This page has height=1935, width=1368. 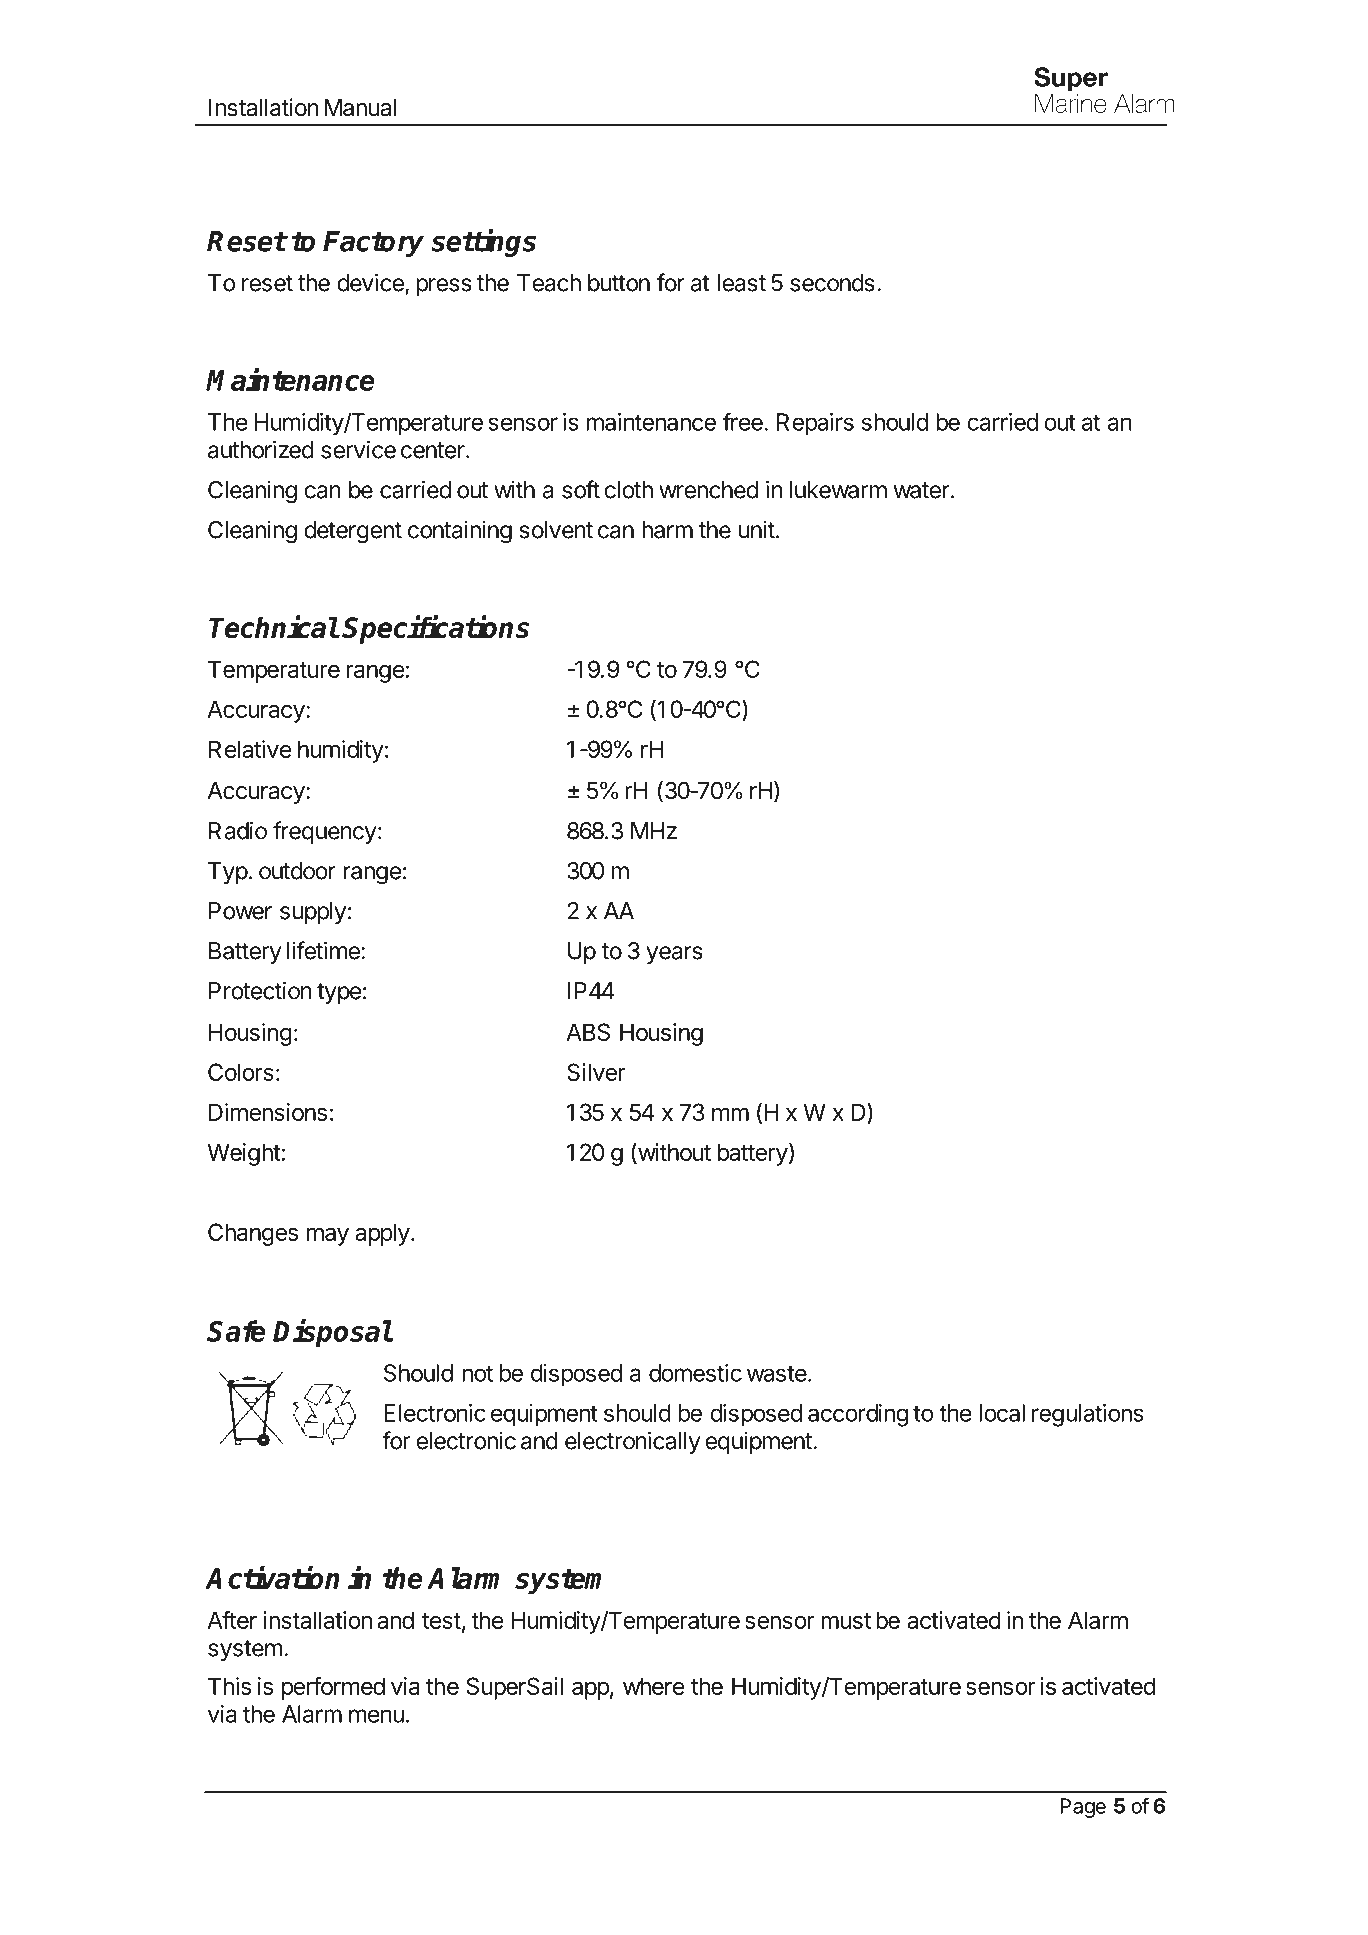 I want to click on Manual, so click(x=360, y=108).
